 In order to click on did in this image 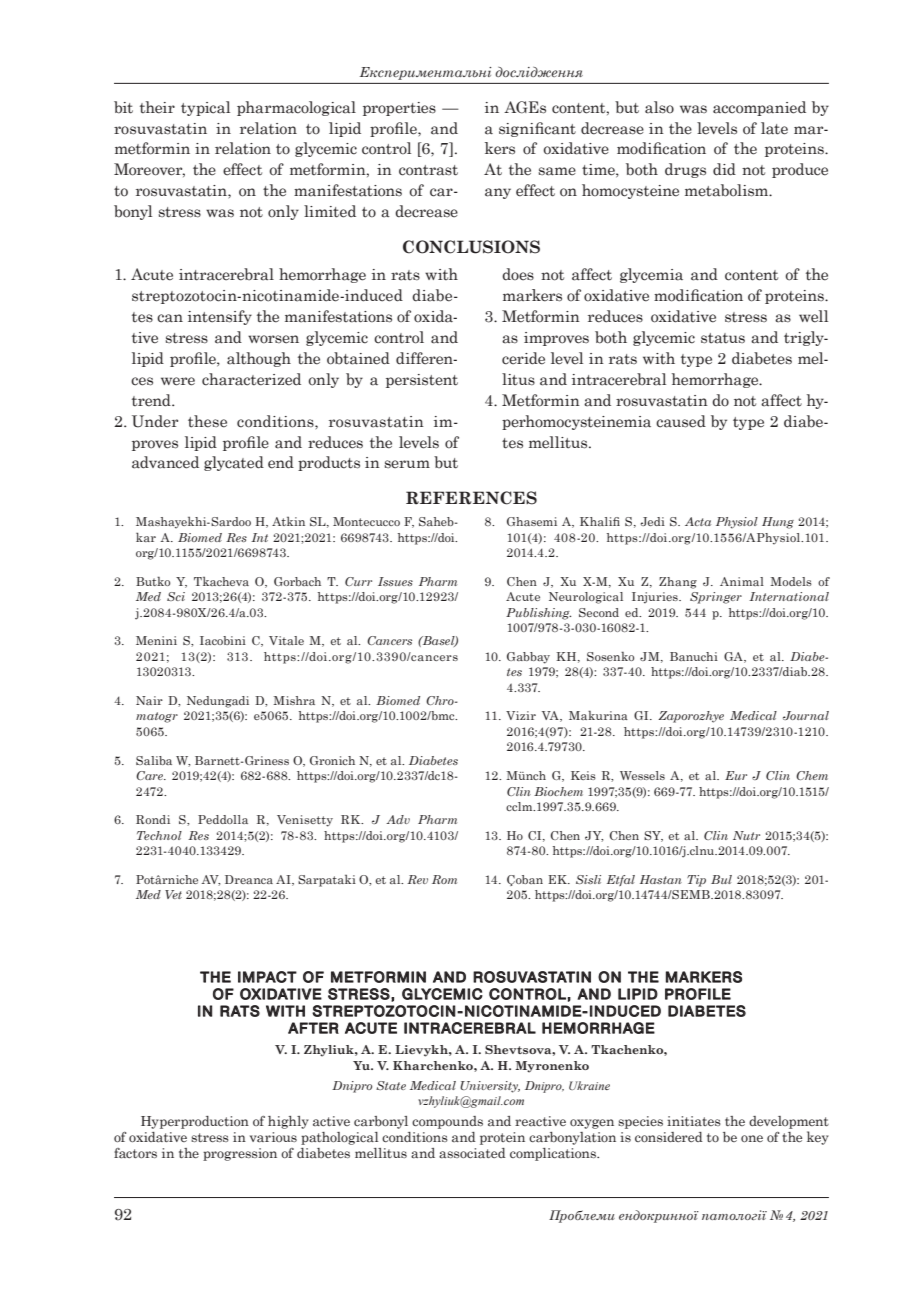, I will do `click(724, 169)`.
